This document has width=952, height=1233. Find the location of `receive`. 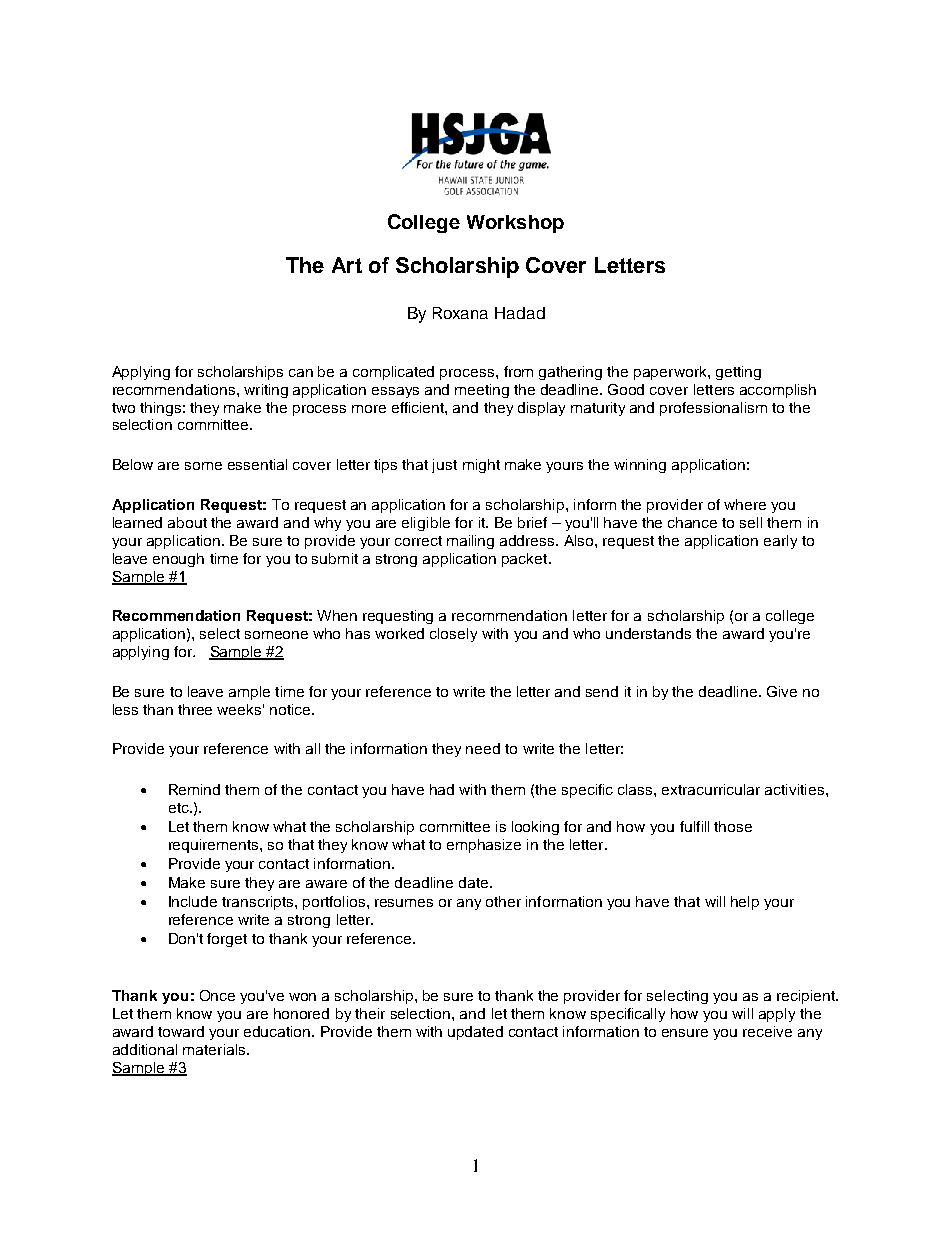

receive is located at coordinates (767, 1031).
